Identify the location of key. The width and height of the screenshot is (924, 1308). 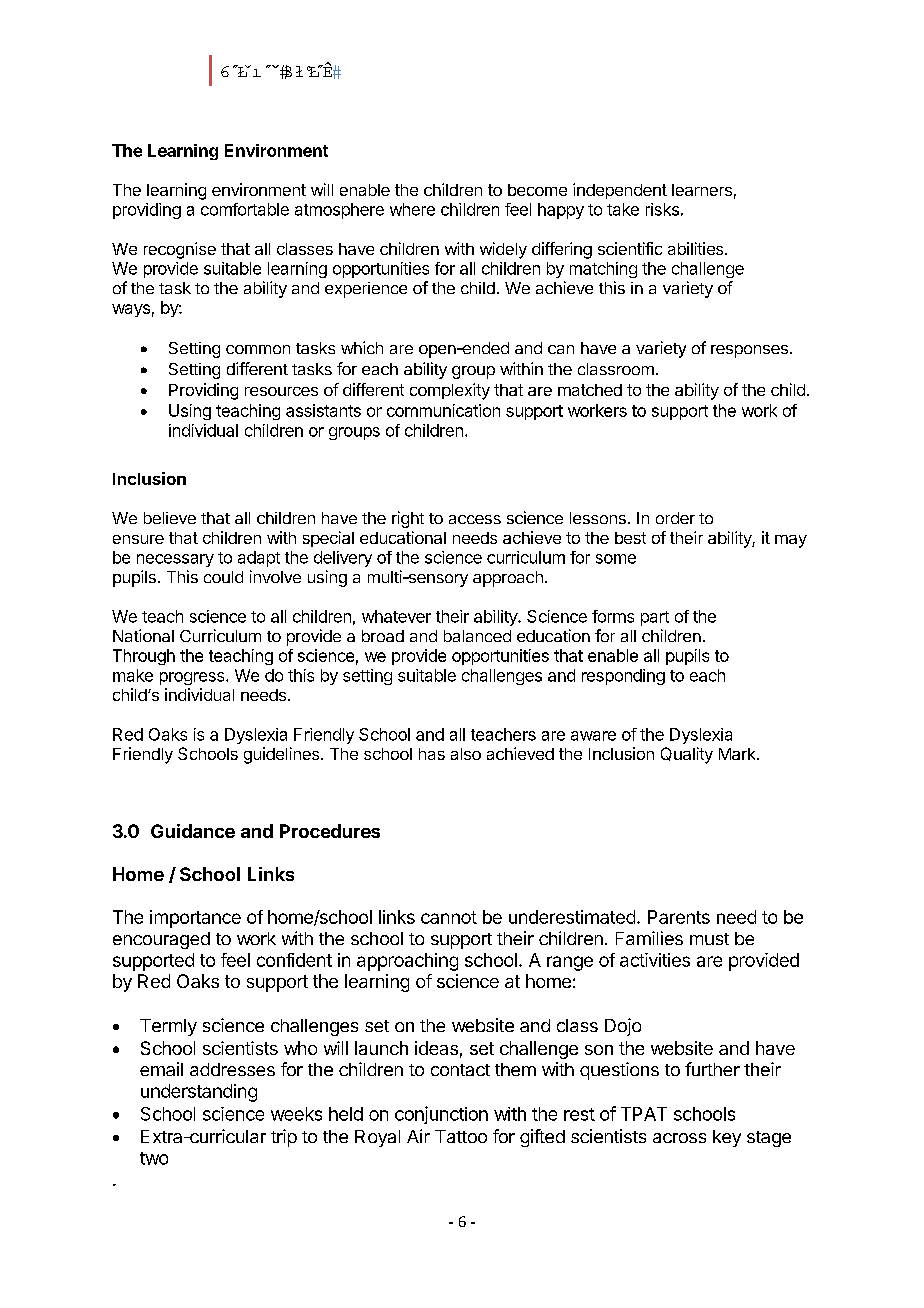
(727, 1138).
